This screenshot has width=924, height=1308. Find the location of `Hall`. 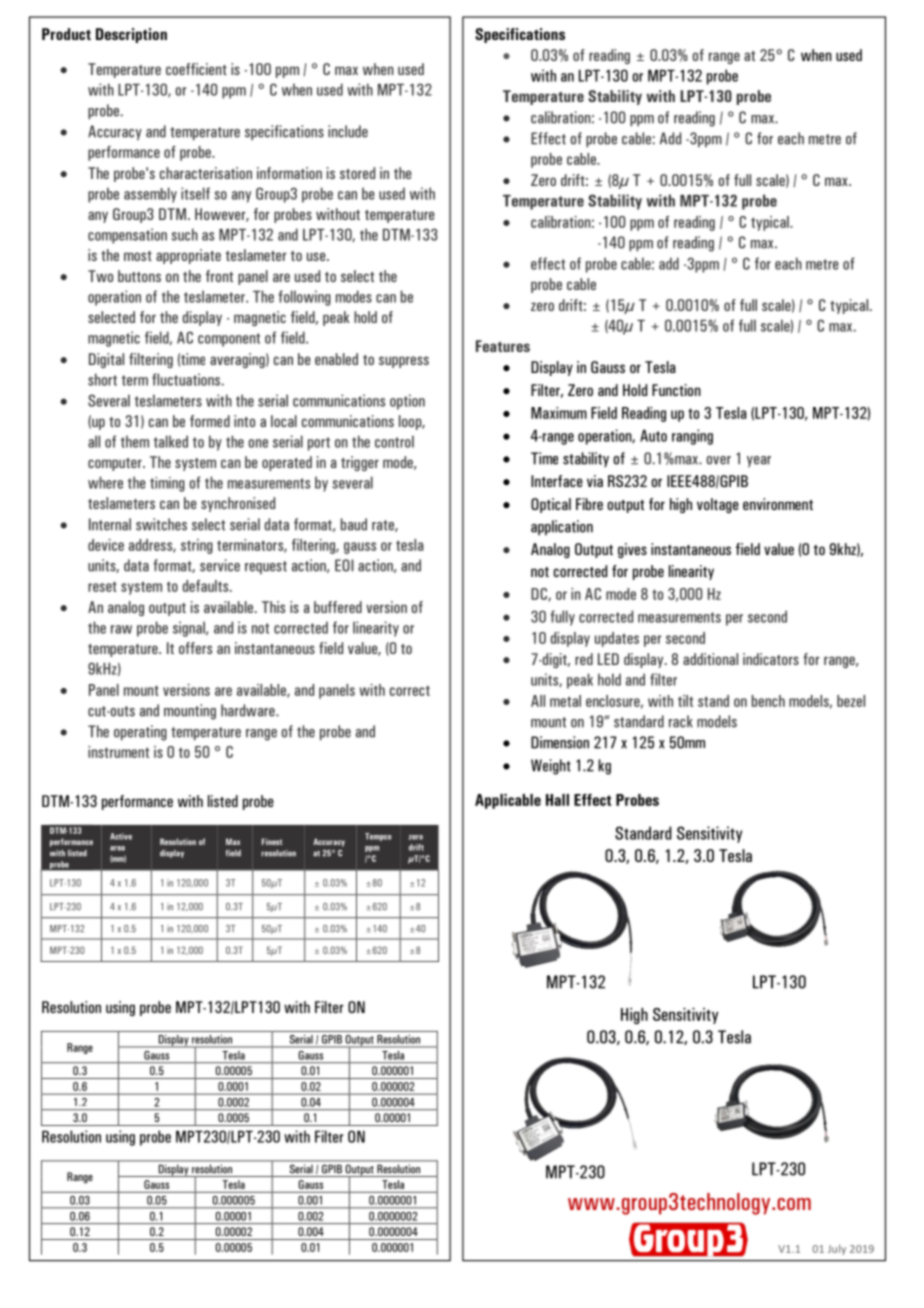

Hall is located at coordinates (557, 800).
